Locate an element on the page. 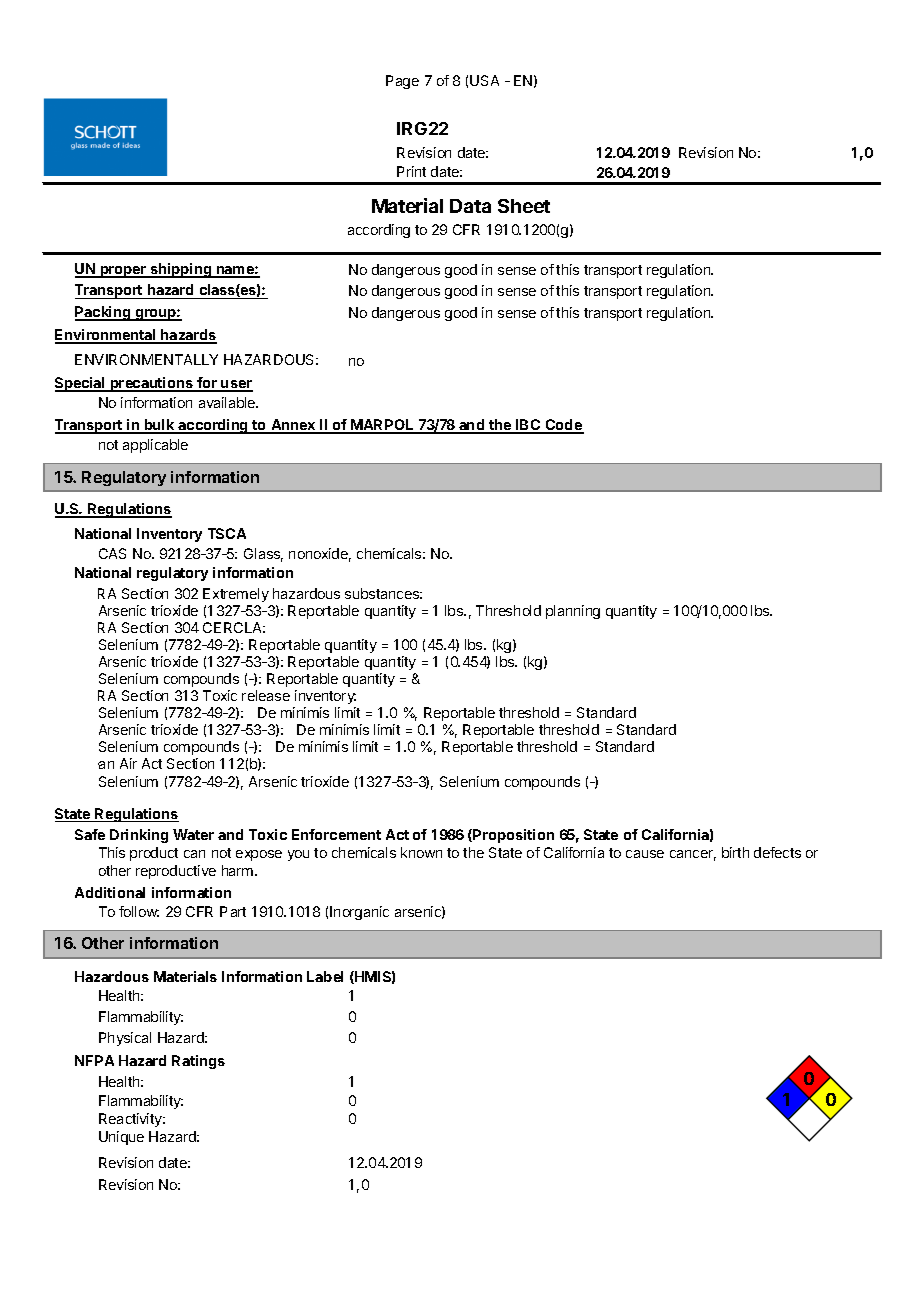 The height and width of the image is (1308, 924). planning is located at coordinates (573, 612).
